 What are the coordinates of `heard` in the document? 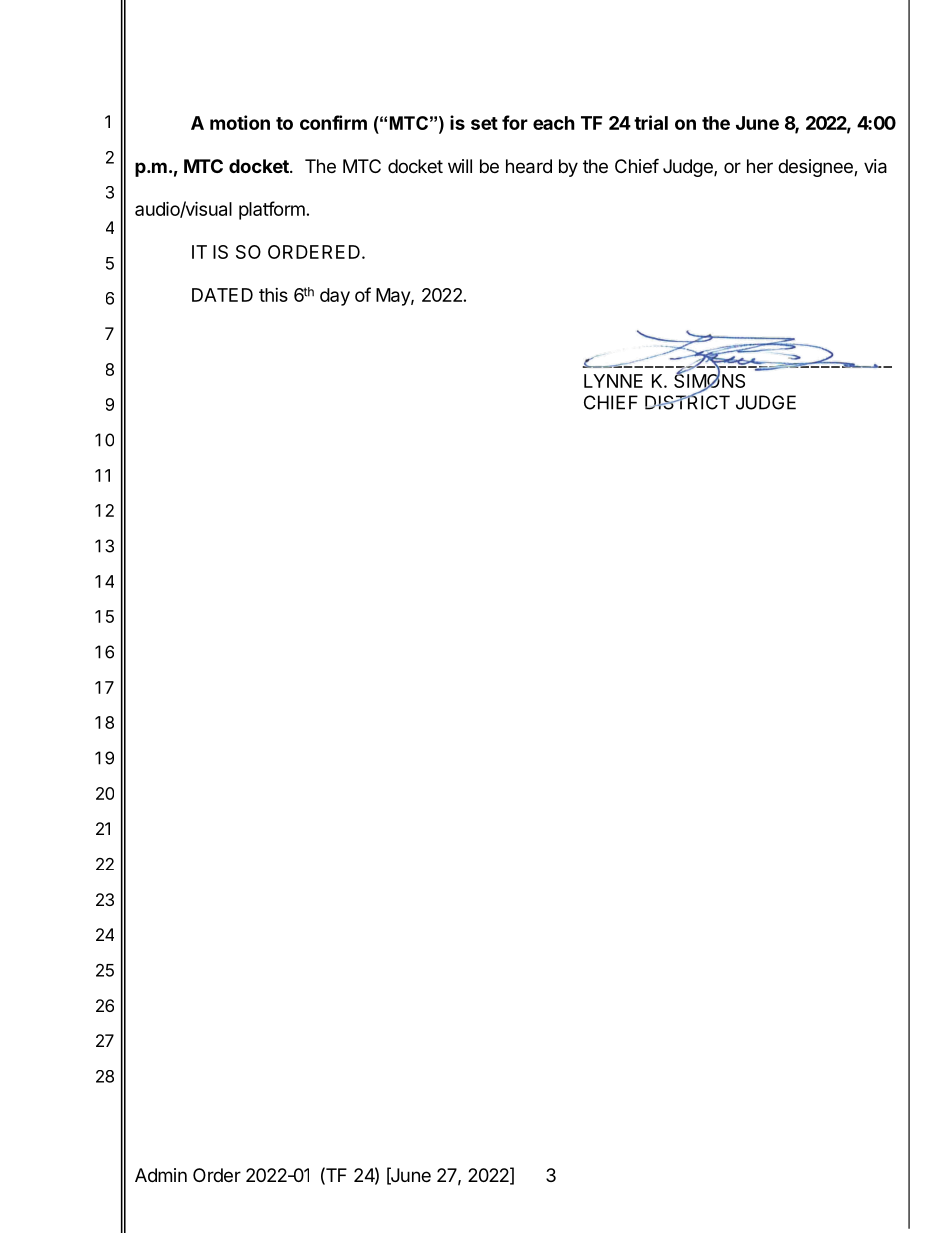 It's located at (529, 166).
